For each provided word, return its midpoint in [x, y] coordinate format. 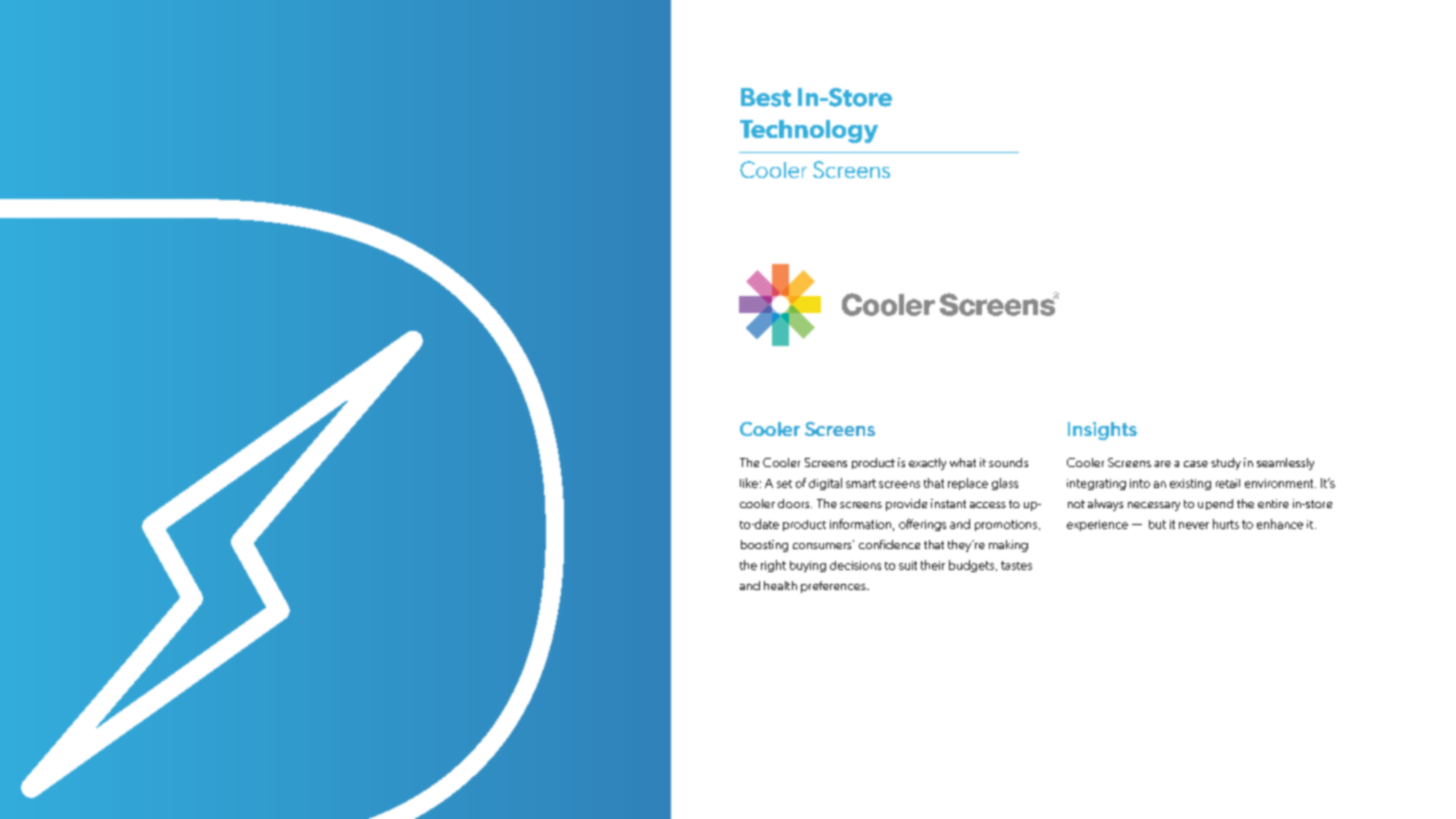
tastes [1016, 565]
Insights [1102, 431]
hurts [1226, 524]
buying [808, 566]
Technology [809, 131]
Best [766, 97]
